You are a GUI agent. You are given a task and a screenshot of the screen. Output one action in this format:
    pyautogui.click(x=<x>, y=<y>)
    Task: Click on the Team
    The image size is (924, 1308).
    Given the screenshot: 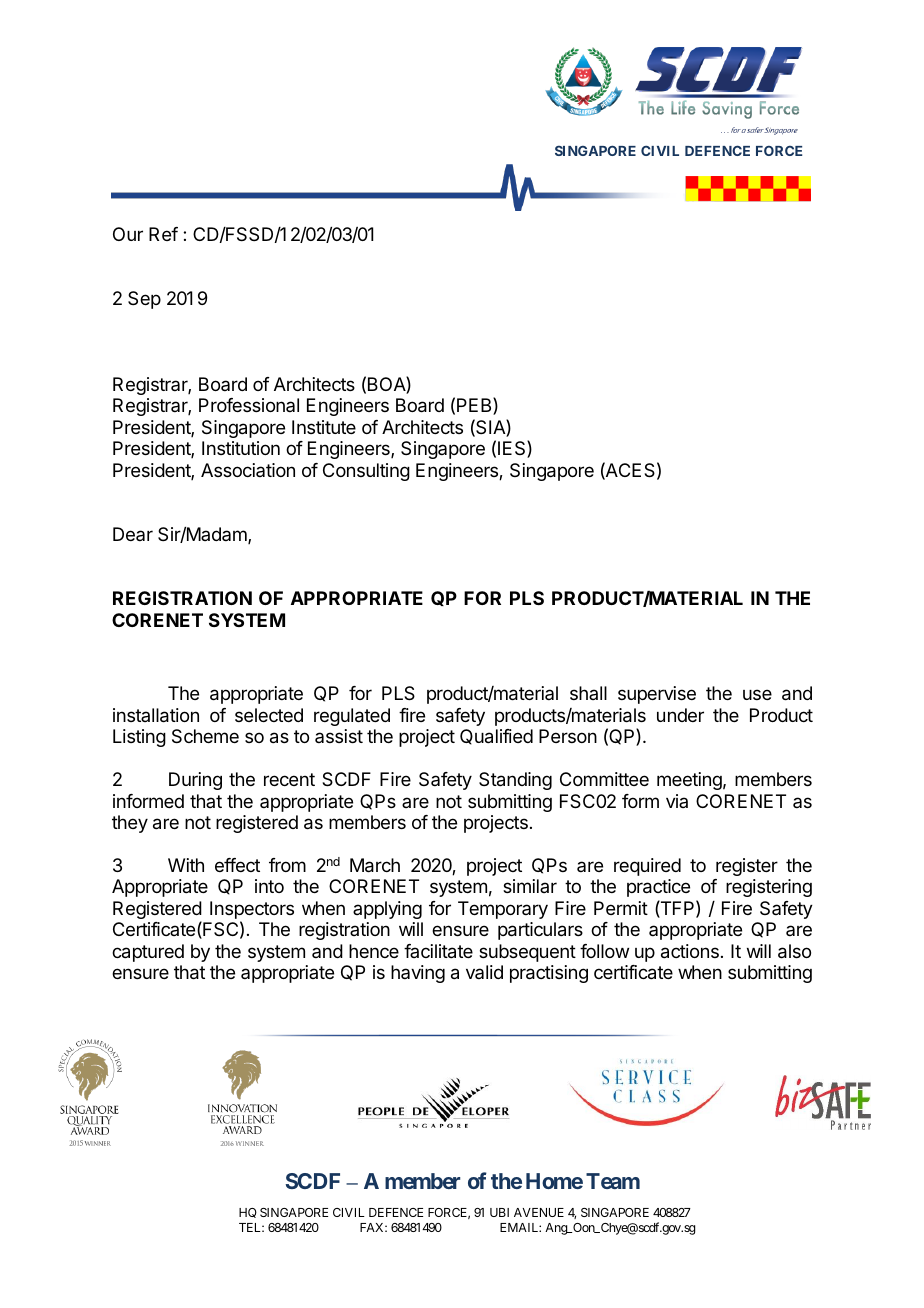 What is the action you would take?
    pyautogui.click(x=613, y=1181)
